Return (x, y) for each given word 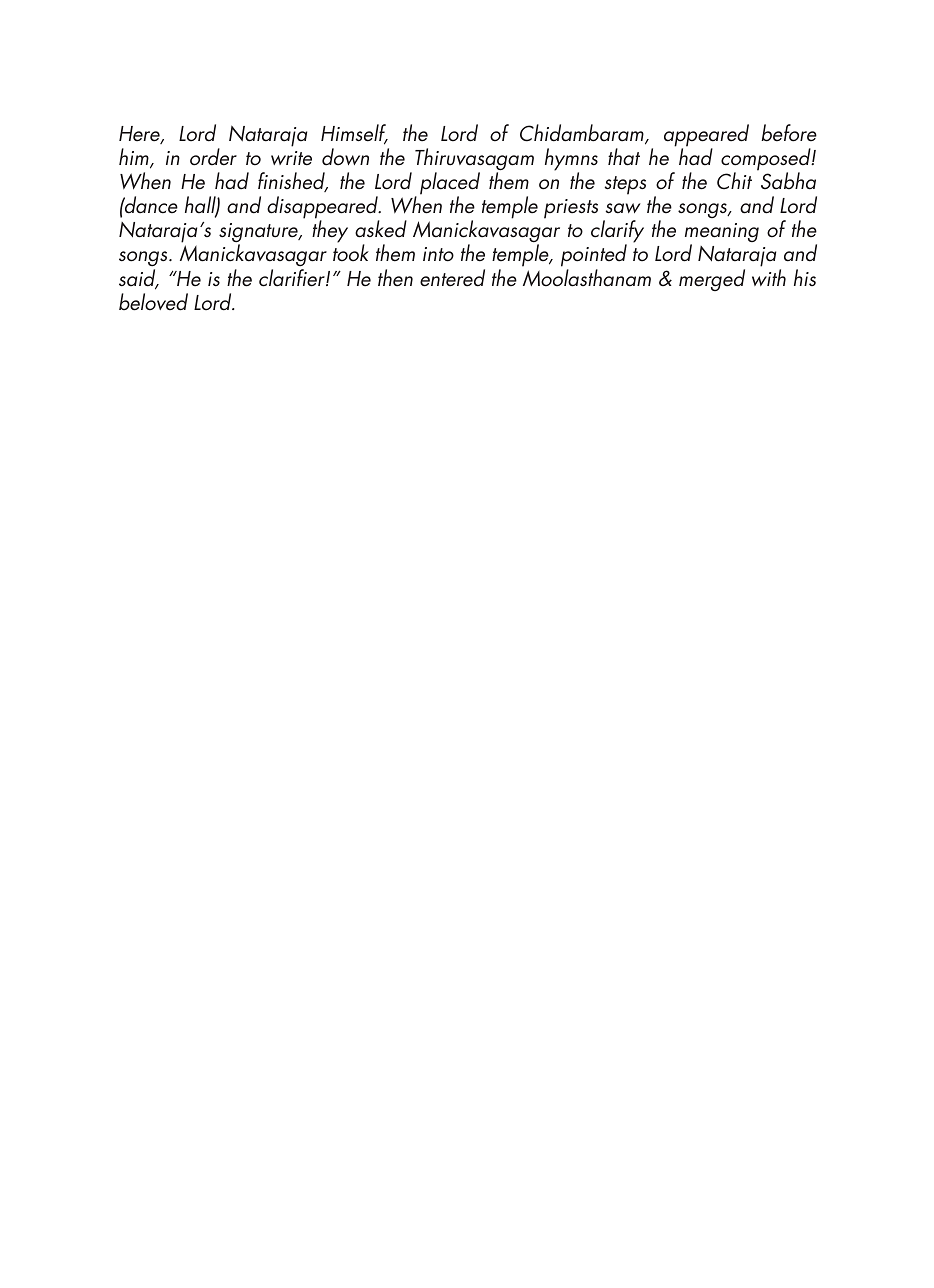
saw (623, 208)
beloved (153, 302)
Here (140, 135)
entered (452, 278)
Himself (354, 134)
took (351, 253)
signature (259, 234)
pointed (594, 257)
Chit (734, 181)
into (438, 254)
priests (571, 209)
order (213, 157)
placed (450, 184)
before (789, 133)
